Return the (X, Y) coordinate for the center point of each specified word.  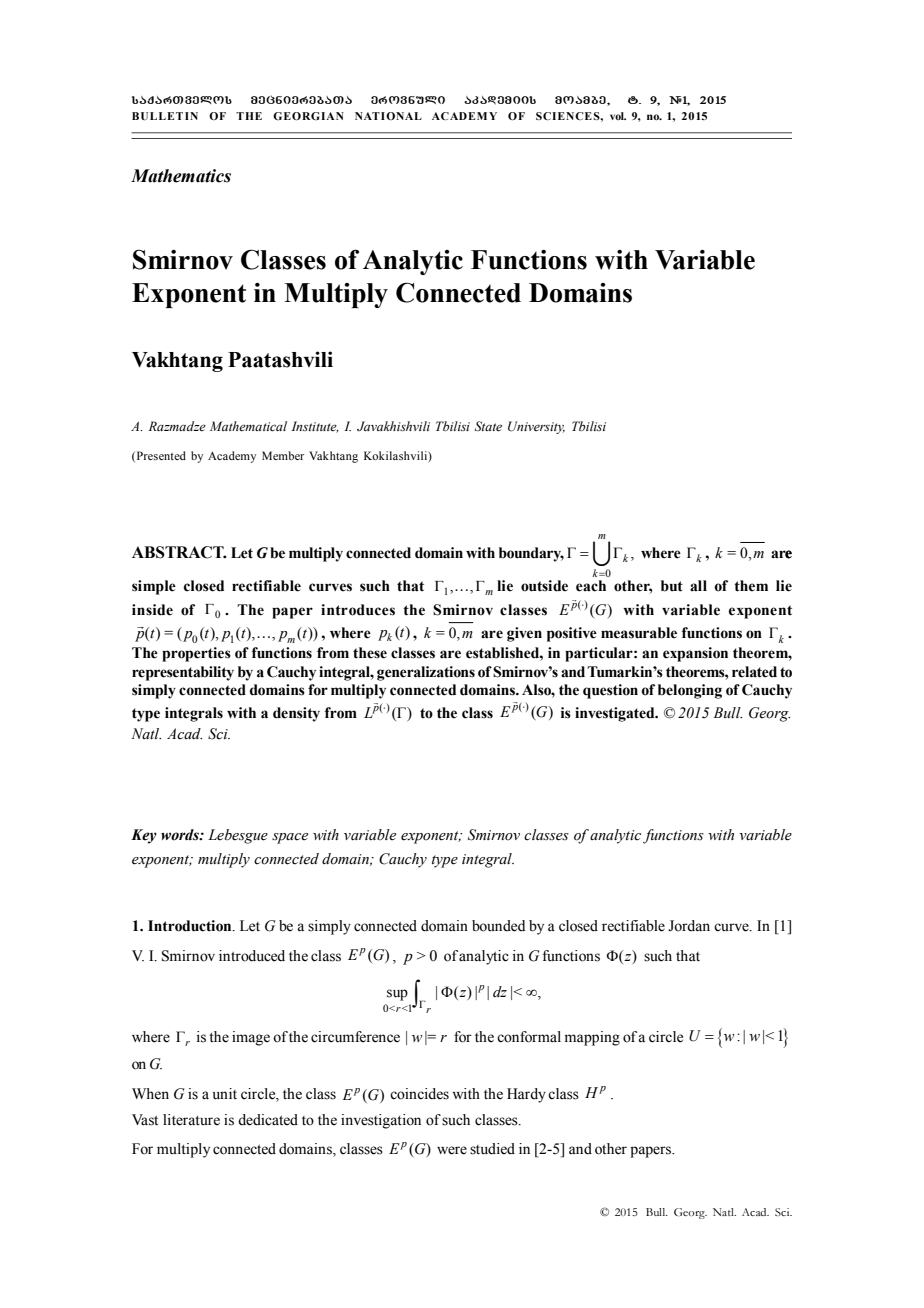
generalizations (426, 673)
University (536, 427)
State (488, 426)
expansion (695, 654)
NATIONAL (388, 116)
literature (191, 1120)
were (452, 1150)
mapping (592, 1038)
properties (196, 654)
